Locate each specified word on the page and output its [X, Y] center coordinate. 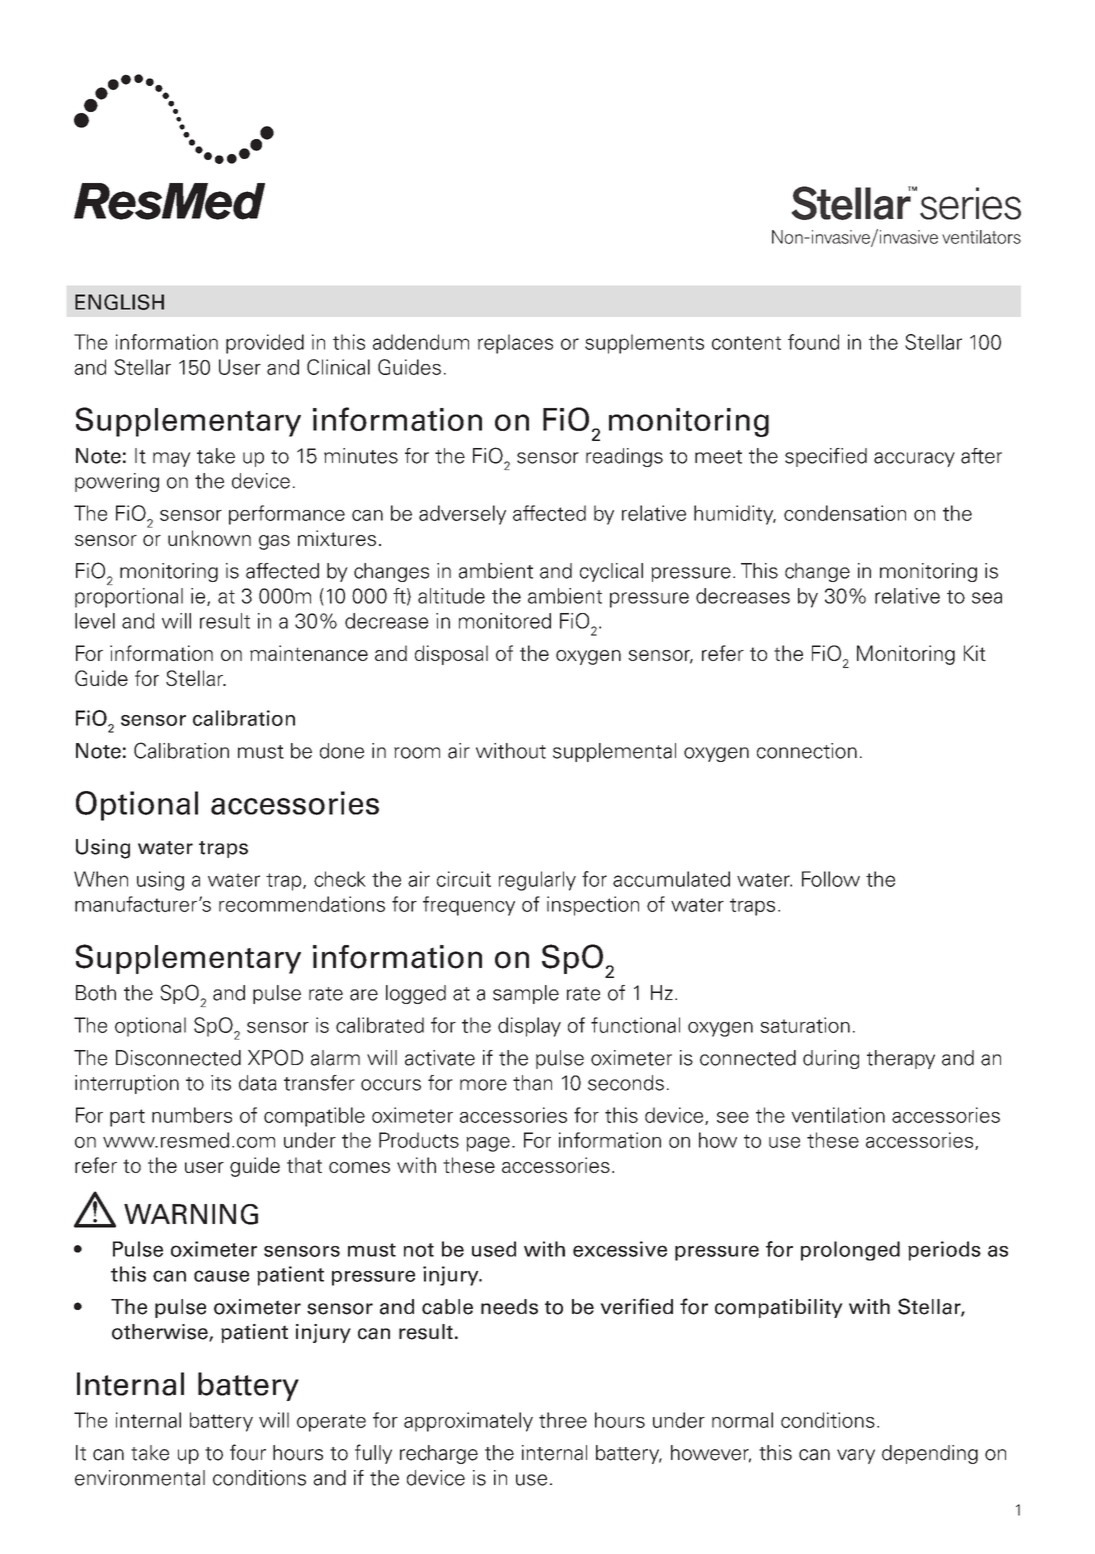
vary [856, 1456]
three [563, 1420]
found [813, 342]
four [248, 1452]
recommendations [302, 904]
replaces [515, 344]
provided [265, 344]
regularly [537, 881]
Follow [831, 879]
